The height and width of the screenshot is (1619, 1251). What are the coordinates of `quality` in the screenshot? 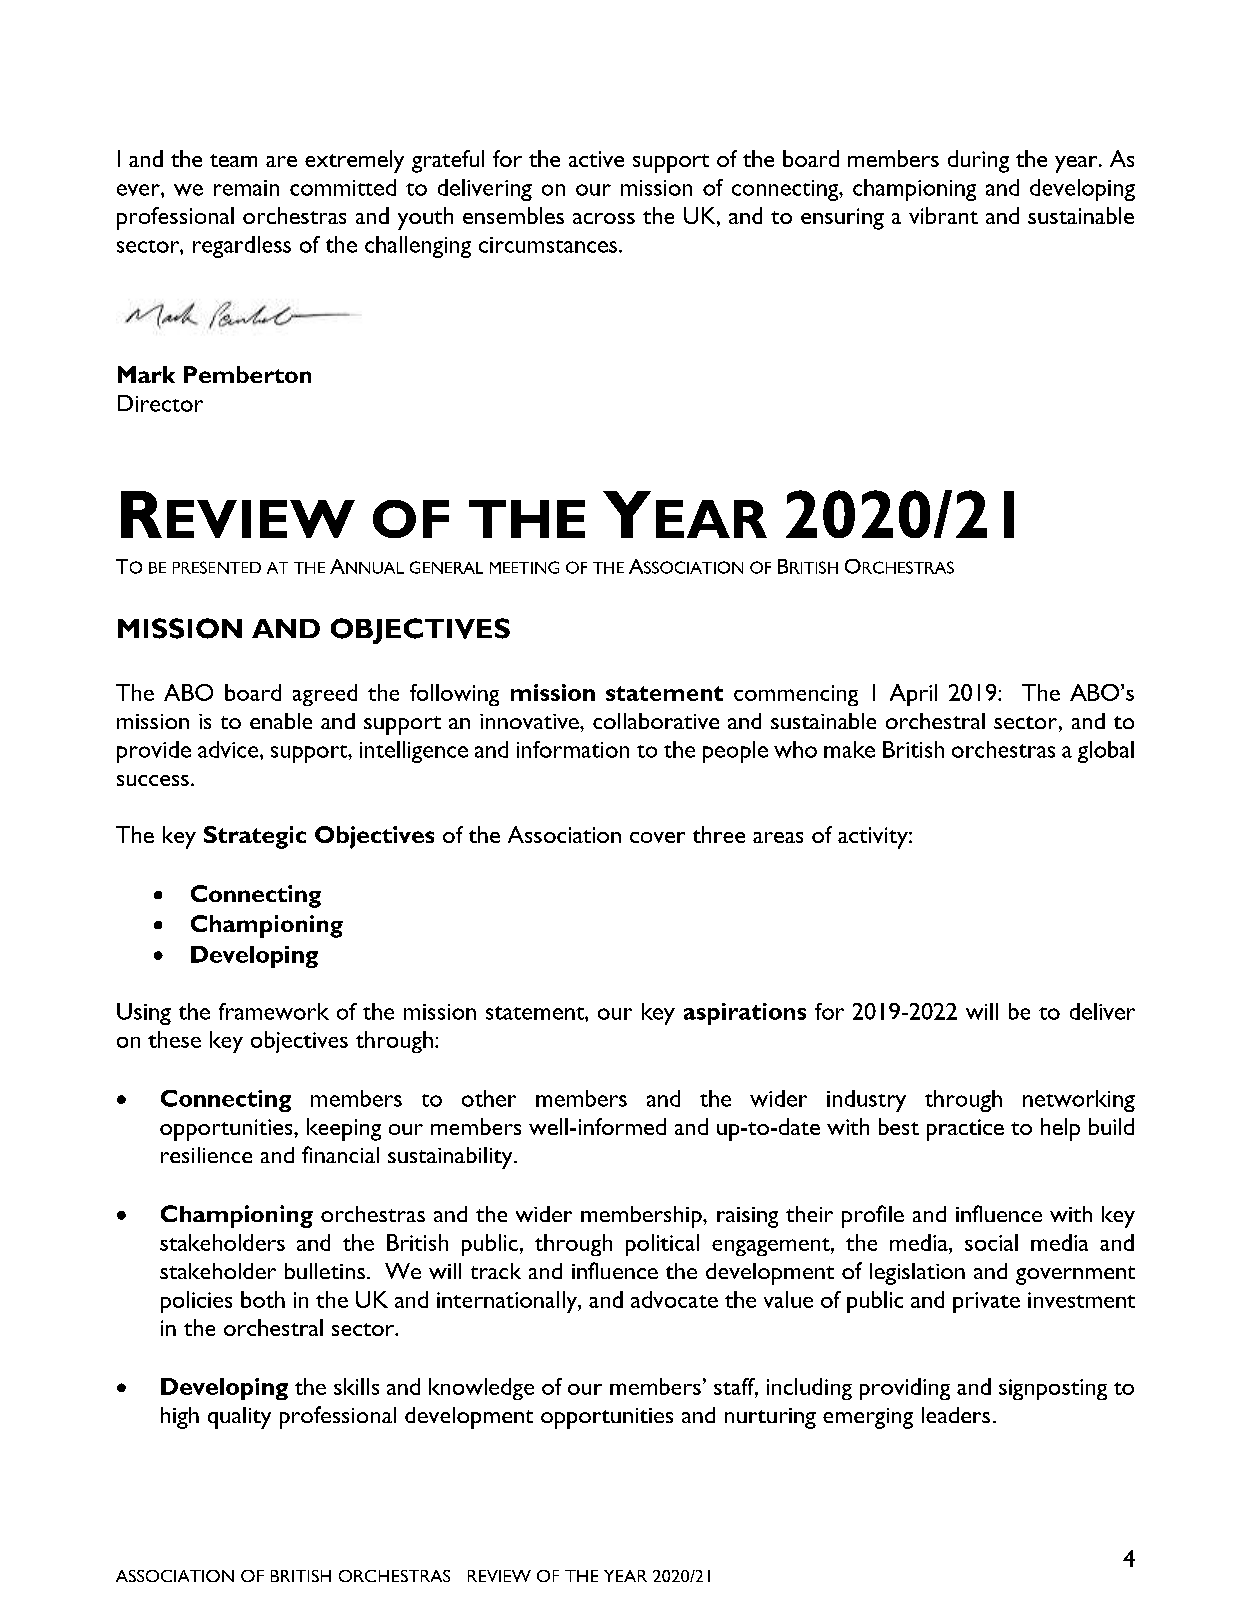 It's located at (239, 1418).
